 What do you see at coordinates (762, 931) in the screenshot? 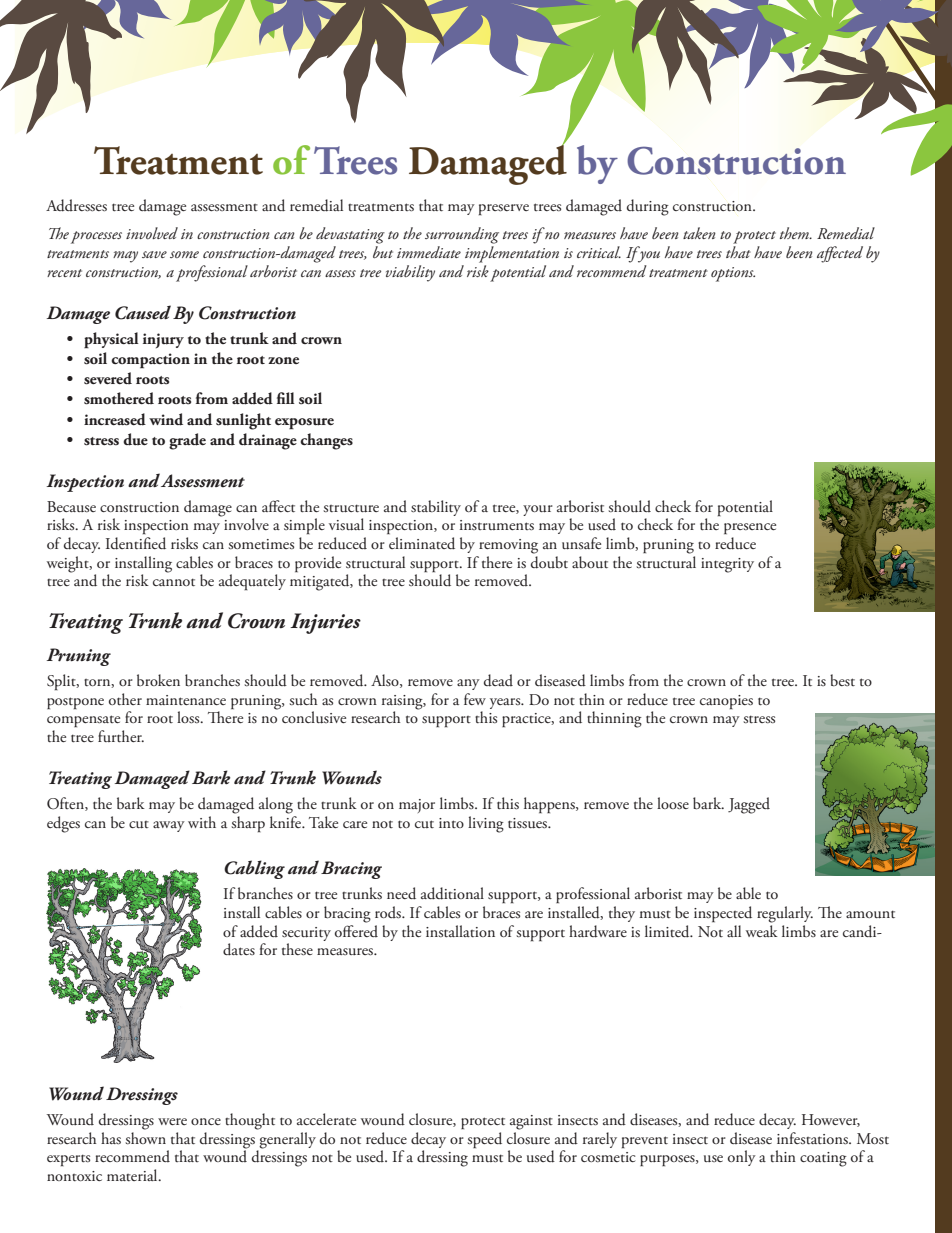
I see `weak` at bounding box center [762, 931].
